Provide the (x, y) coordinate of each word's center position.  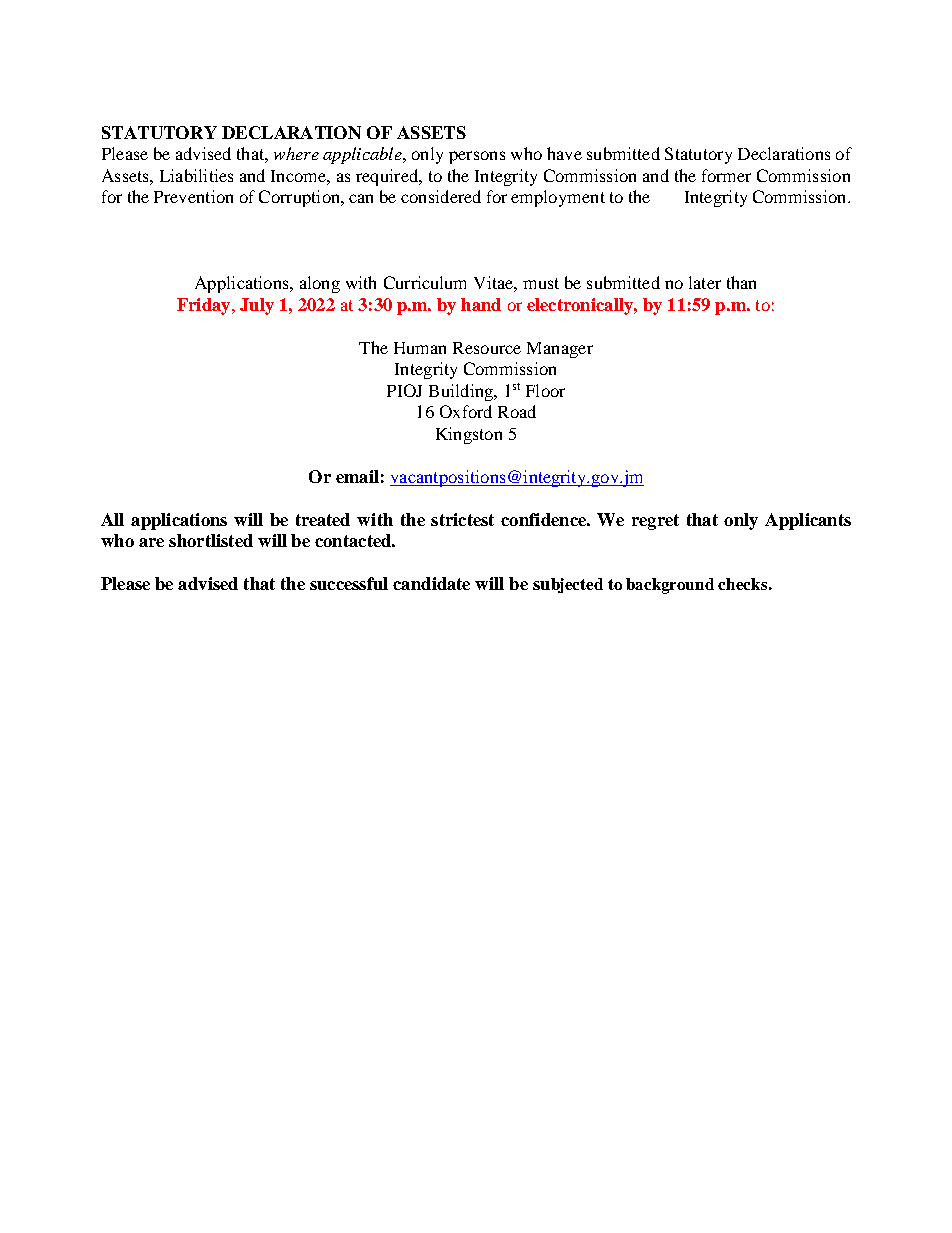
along (320, 284)
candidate (431, 583)
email (357, 476)
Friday (205, 306)
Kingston (469, 435)
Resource (487, 348)
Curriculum (425, 282)
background (670, 586)
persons (477, 157)
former (726, 175)
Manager (560, 350)
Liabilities (196, 175)
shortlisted (211, 540)
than (741, 282)
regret (655, 522)
